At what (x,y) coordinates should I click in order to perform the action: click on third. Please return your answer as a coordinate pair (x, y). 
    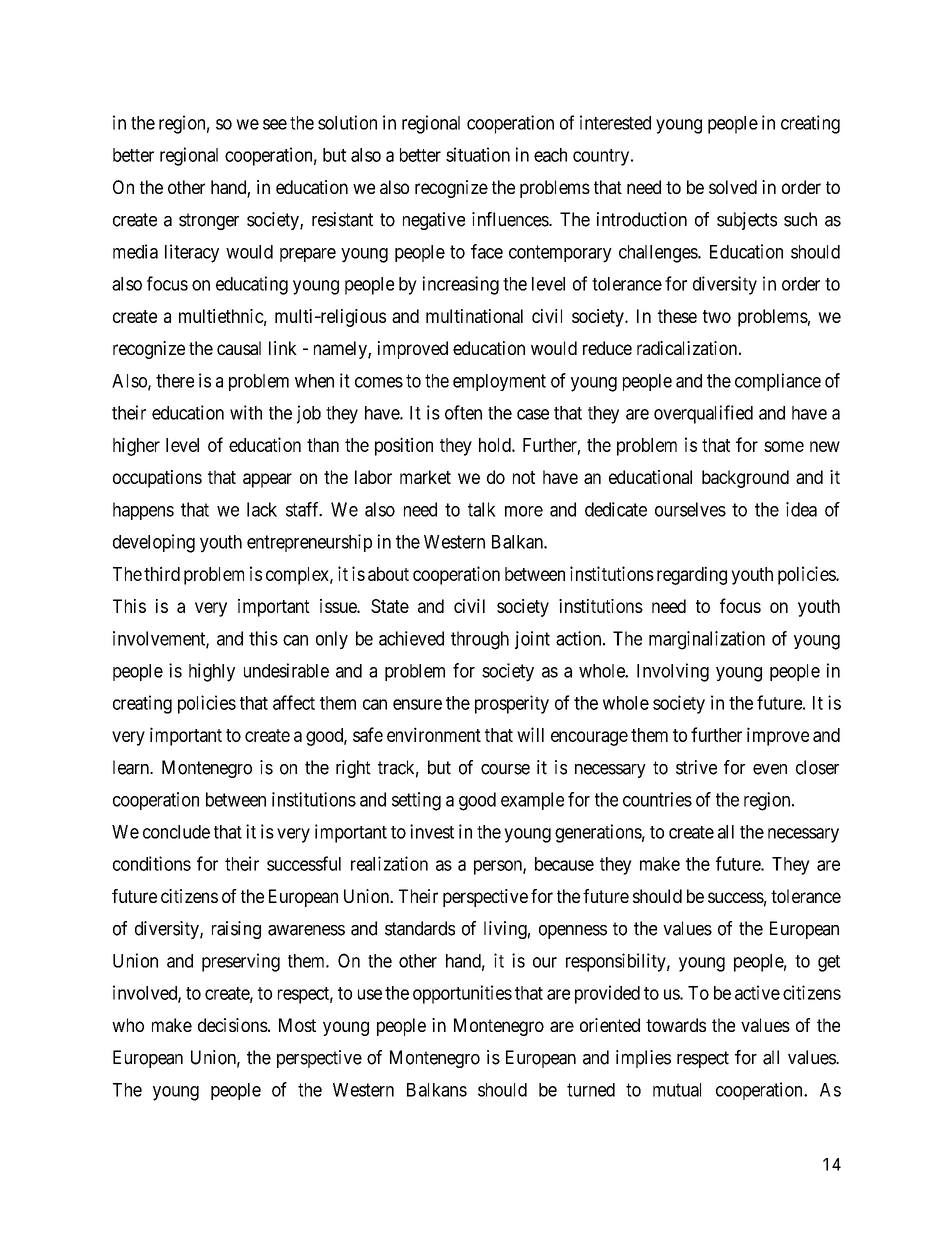
    Looking at the image, I should click on (162, 573).
